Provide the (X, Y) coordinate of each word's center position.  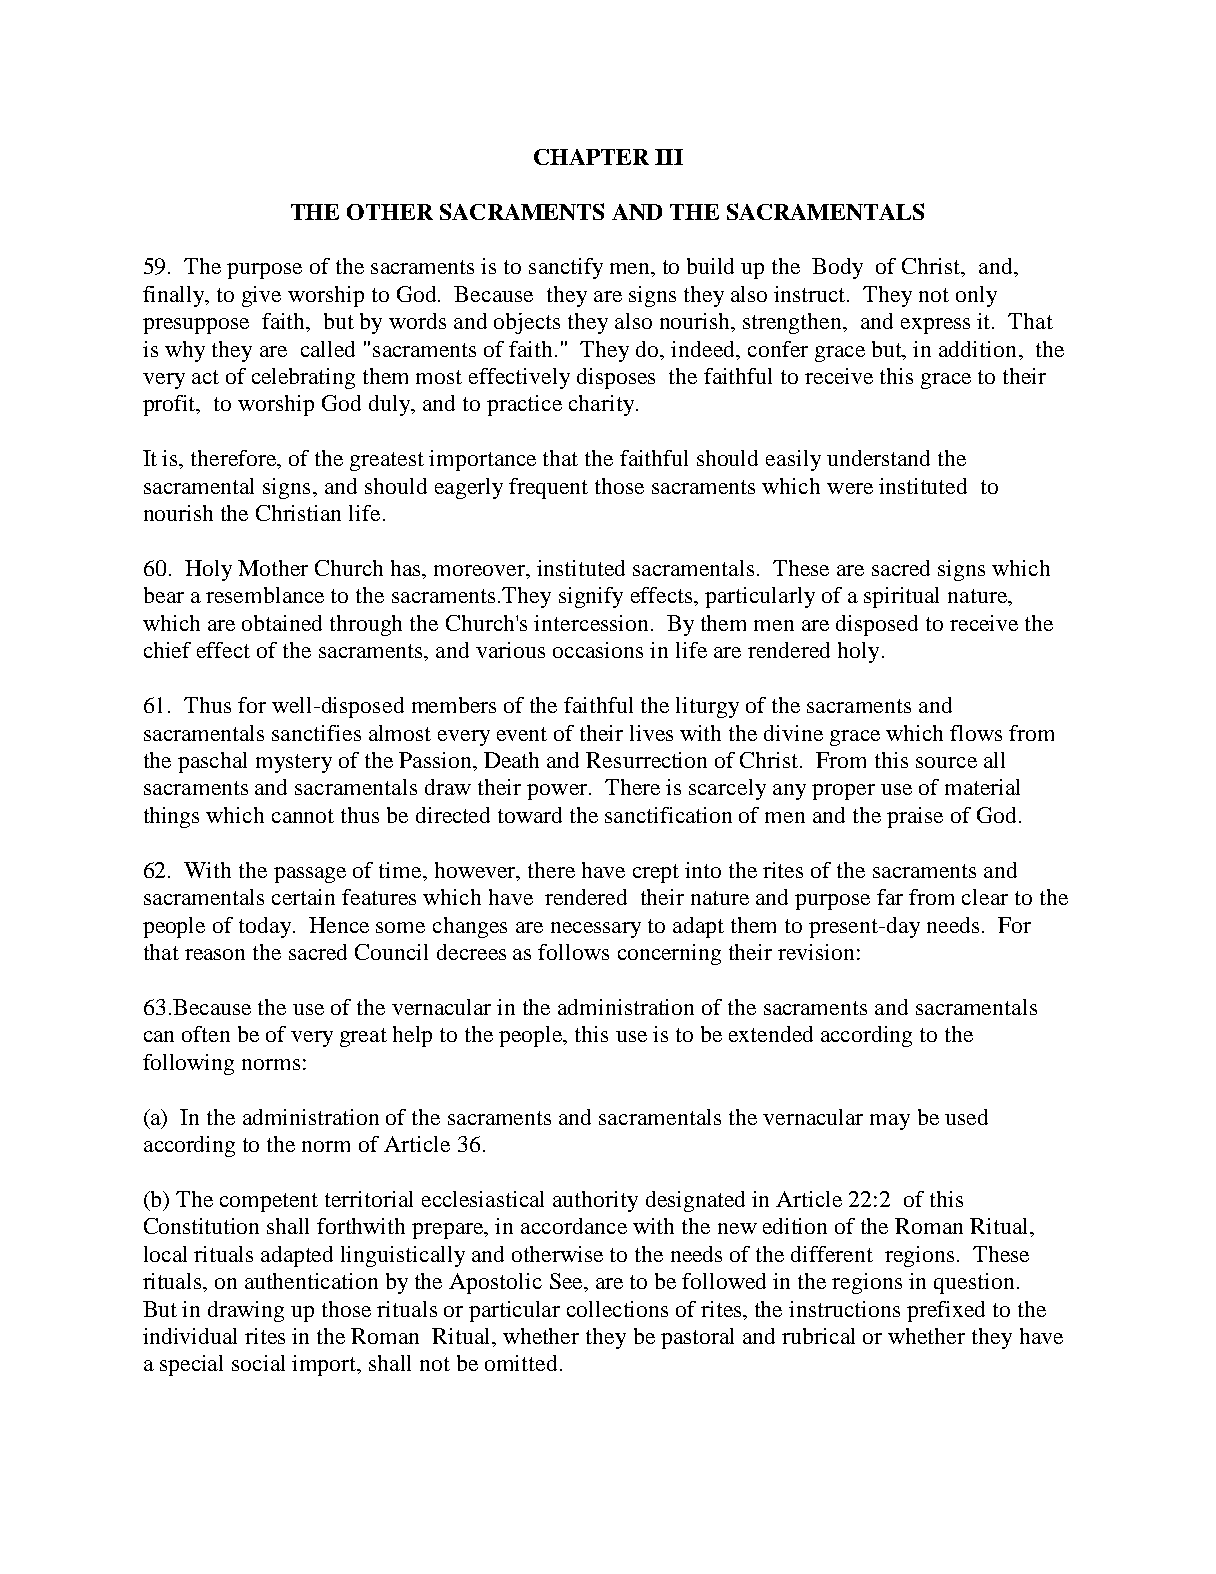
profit (170, 405)
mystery (294, 763)
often (206, 1034)
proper (843, 792)
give (261, 296)
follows (573, 952)
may (890, 1122)
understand (878, 458)
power (558, 792)
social (258, 1363)
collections (617, 1309)
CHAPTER (591, 157)
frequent (548, 488)
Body (837, 268)
